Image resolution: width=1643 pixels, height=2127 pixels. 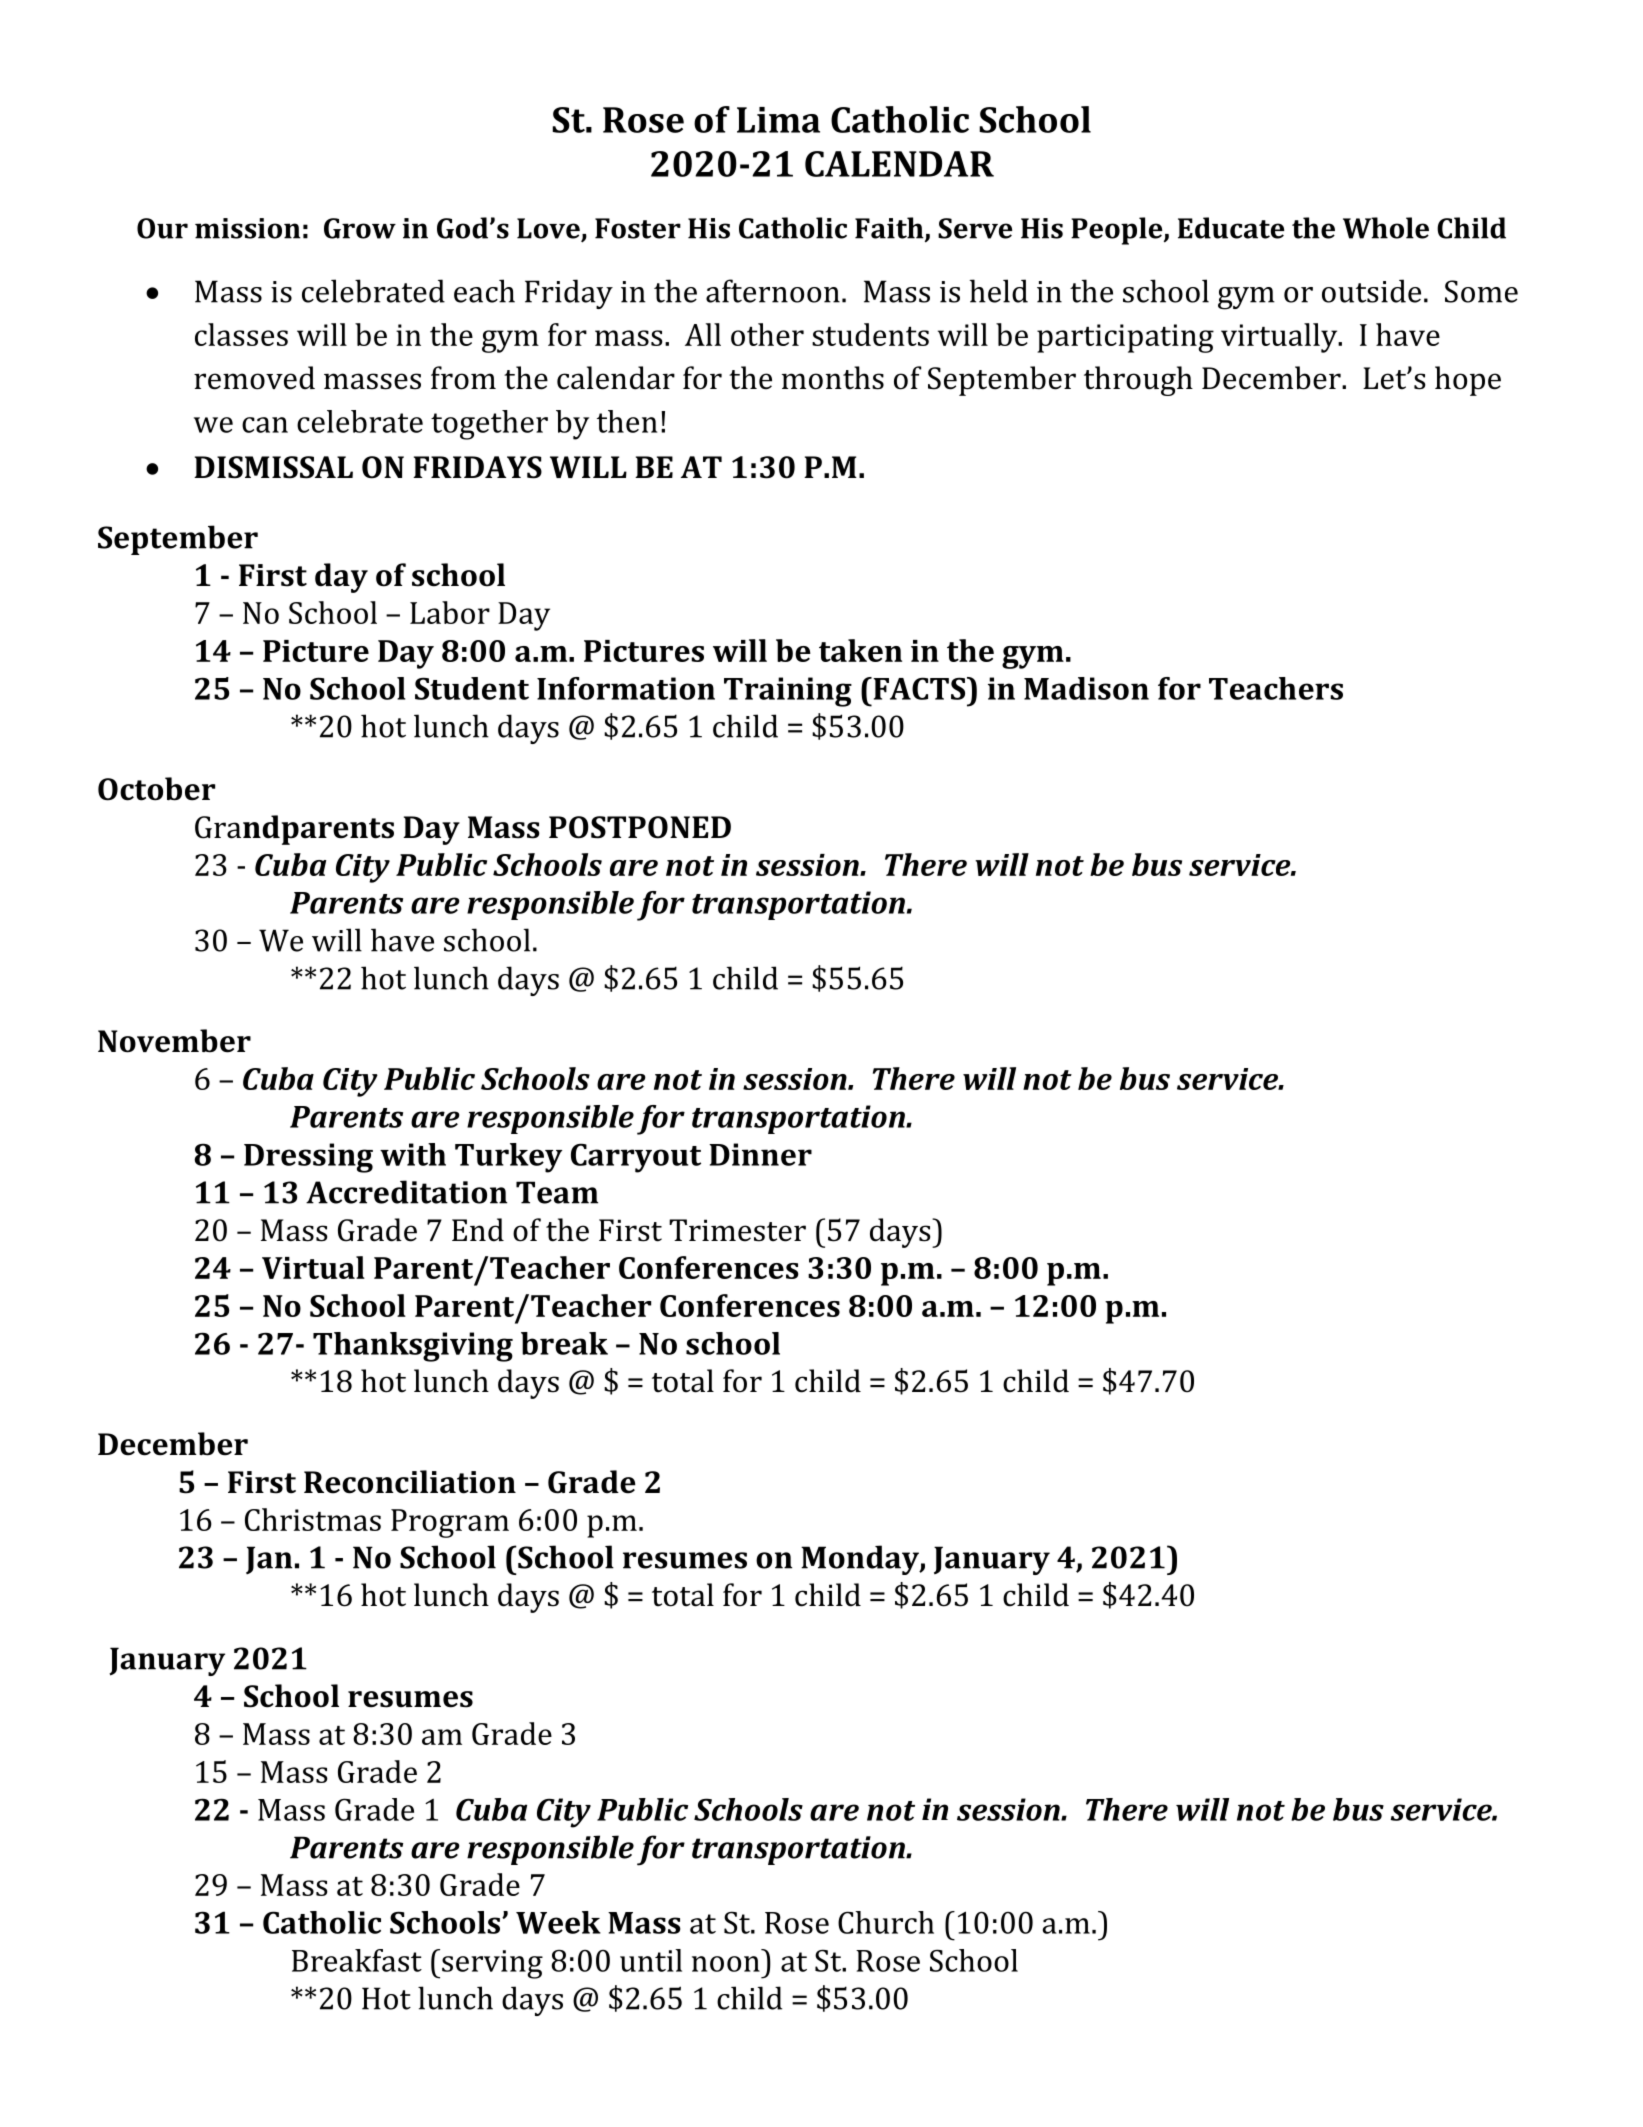 What do you see at coordinates (492, 1964) in the page?
I see `serving` at bounding box center [492, 1964].
